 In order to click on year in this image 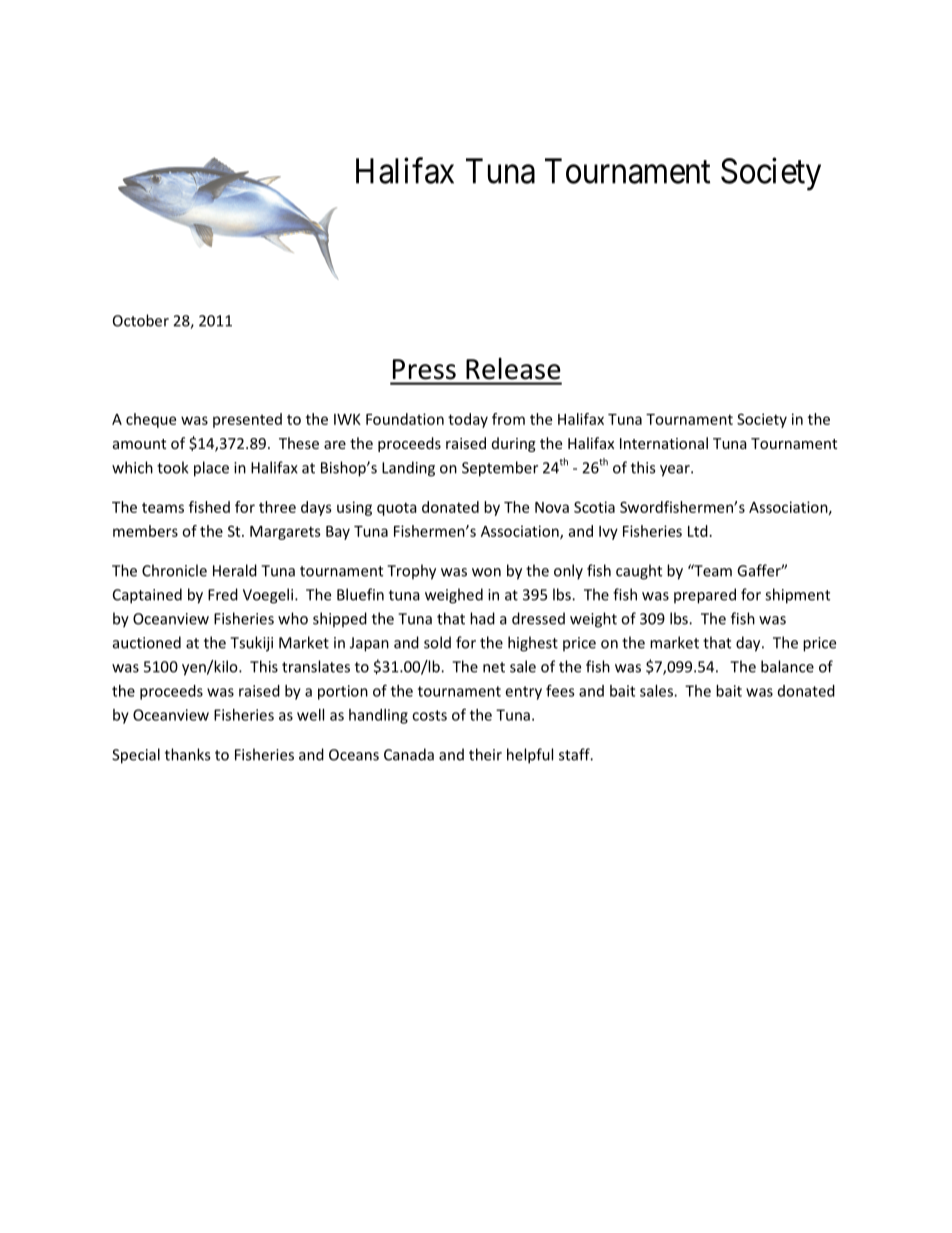, I will do `click(676, 471)`.
